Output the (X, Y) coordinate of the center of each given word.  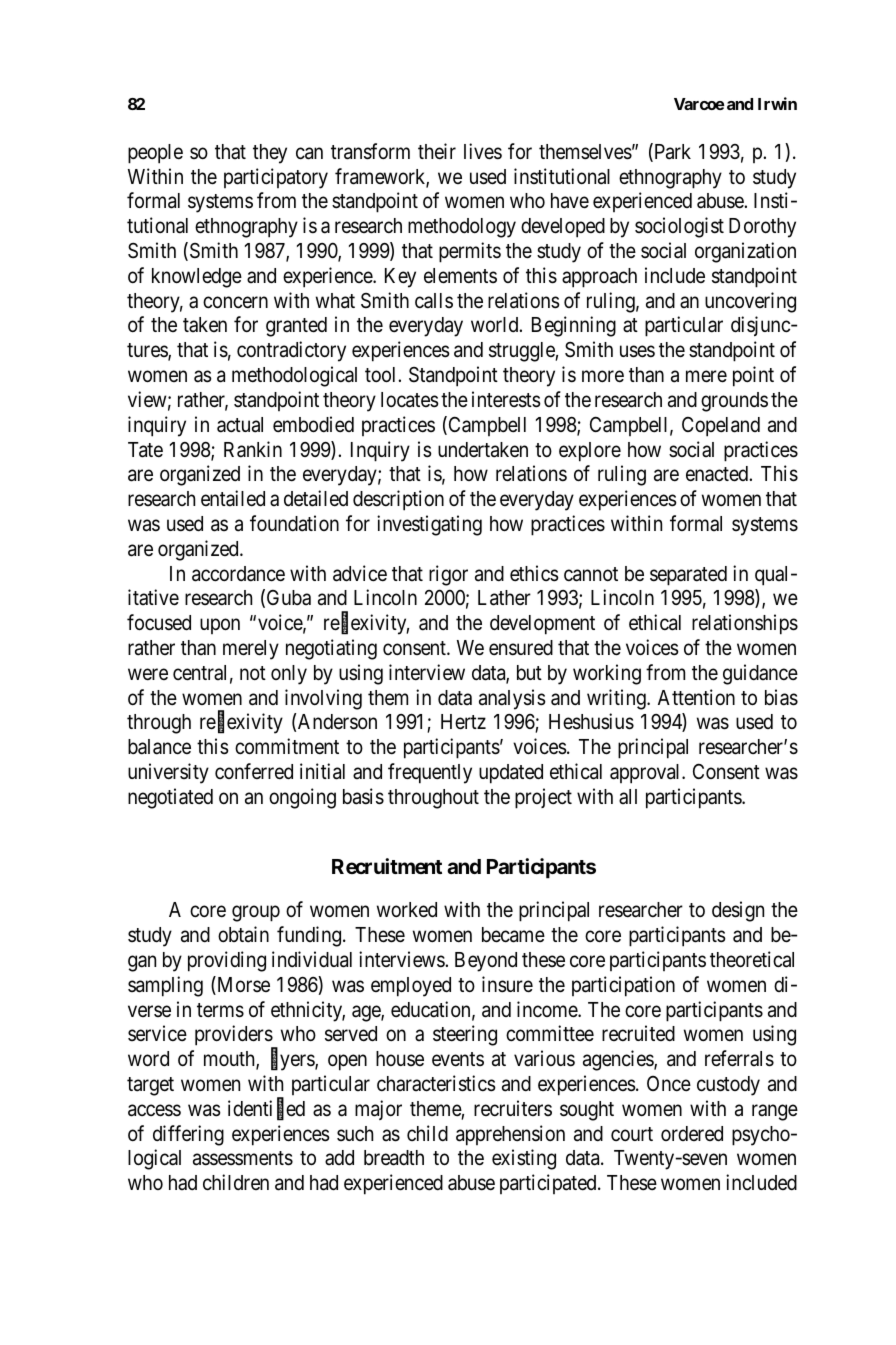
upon (220, 626)
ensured (521, 648)
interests (506, 399)
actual (240, 425)
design (738, 911)
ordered (692, 1134)
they (270, 154)
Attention (696, 697)
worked (407, 910)
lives (483, 151)
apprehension (510, 1135)
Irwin (777, 103)
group (256, 914)
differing (188, 1135)
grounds (734, 402)
